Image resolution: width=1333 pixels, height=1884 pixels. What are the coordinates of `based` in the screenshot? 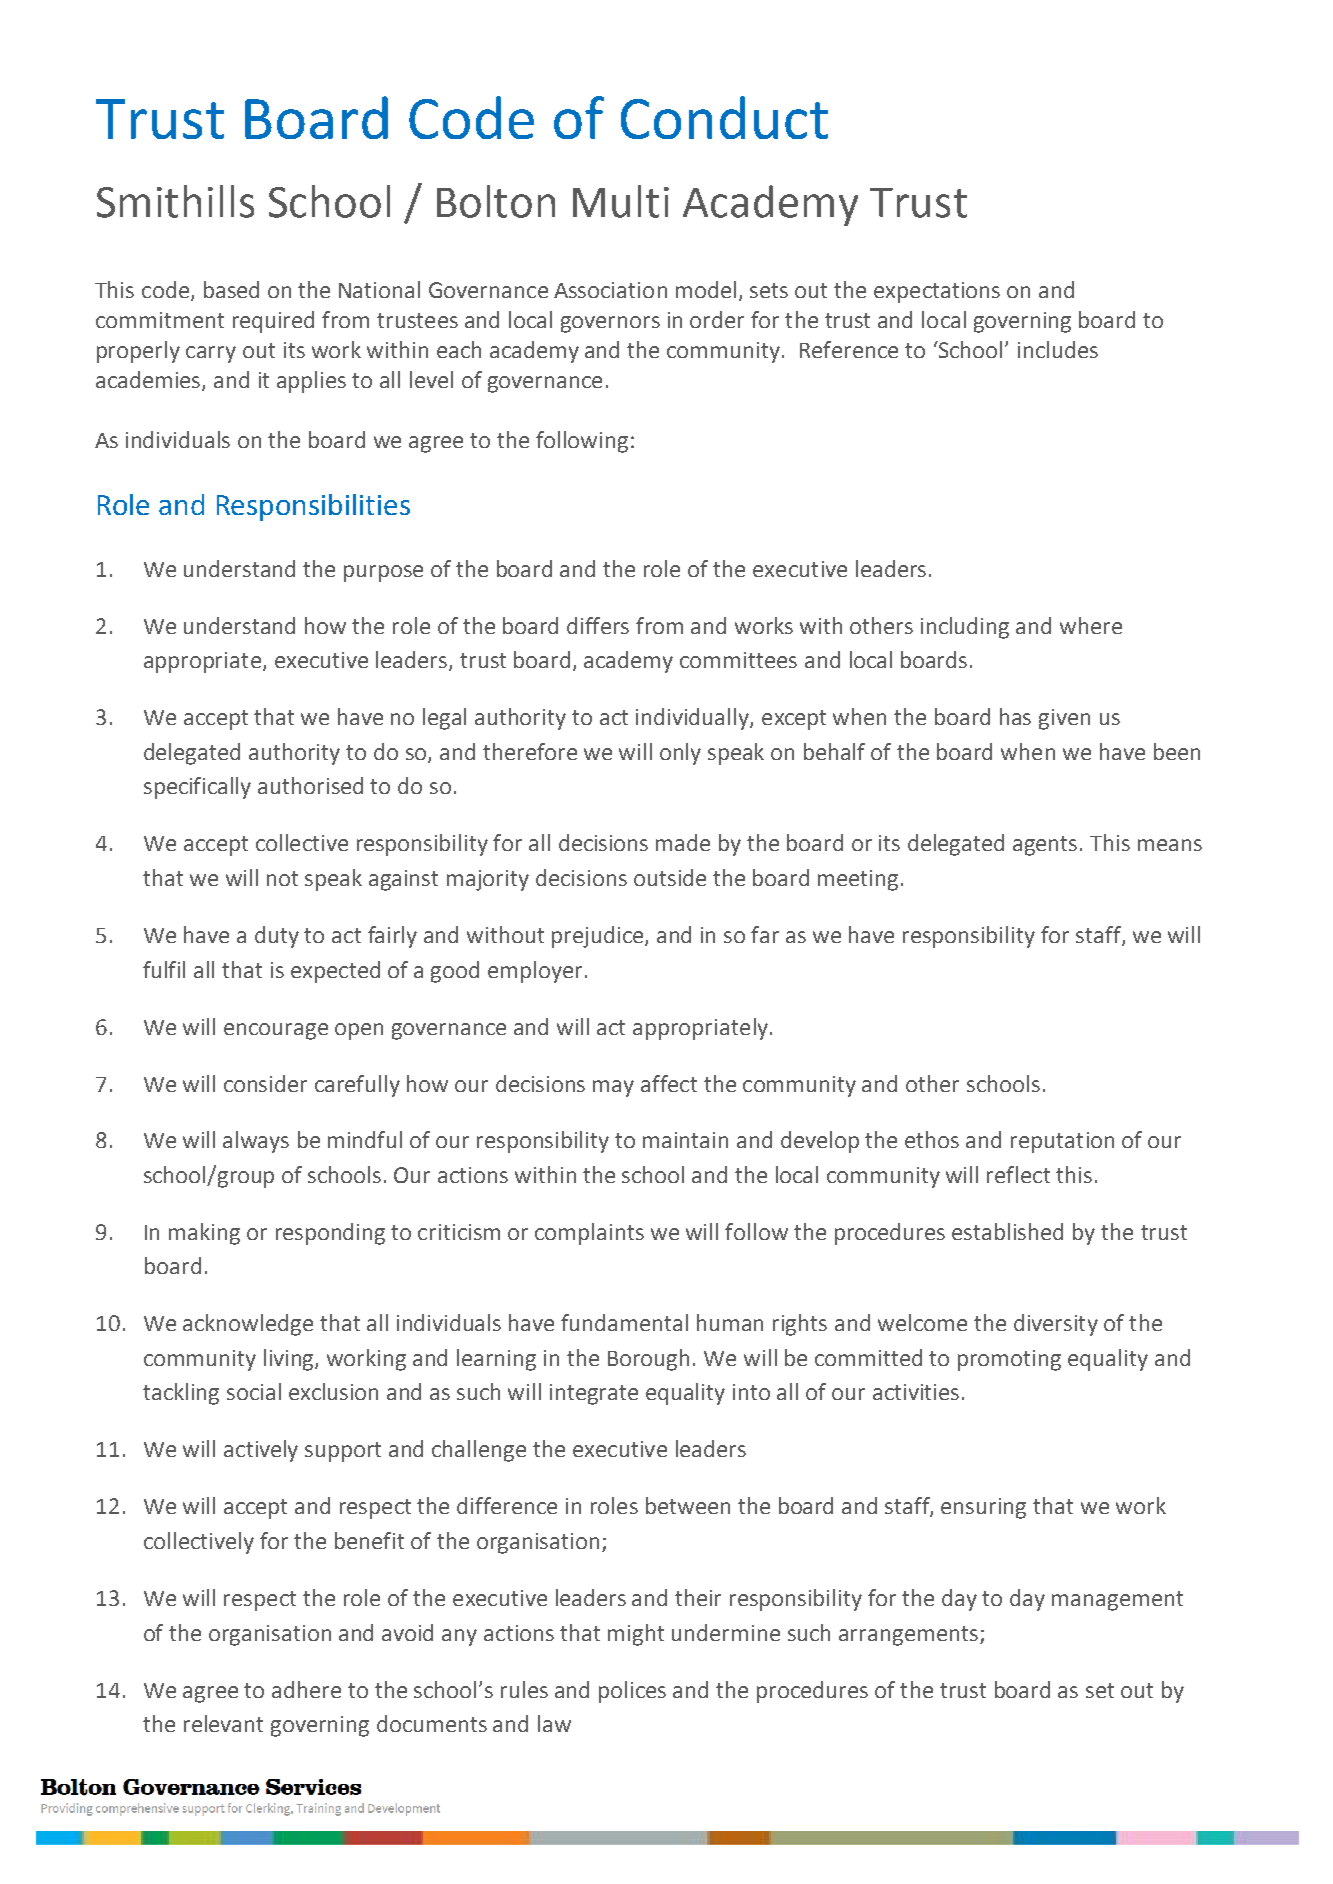 It's located at (231, 289).
